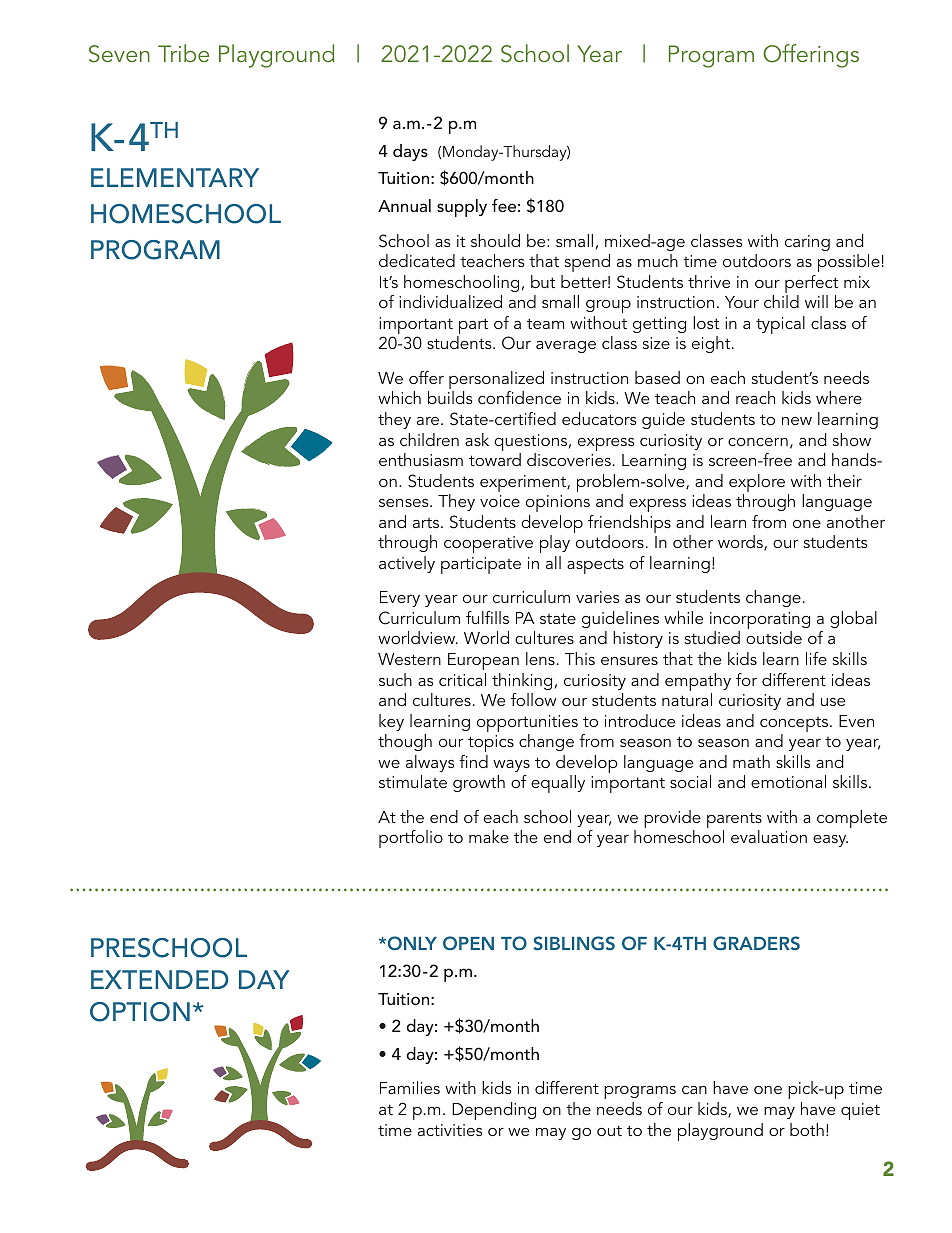 The image size is (952, 1233). Describe the element at coordinates (410, 152) in the screenshot. I see `days` at that location.
